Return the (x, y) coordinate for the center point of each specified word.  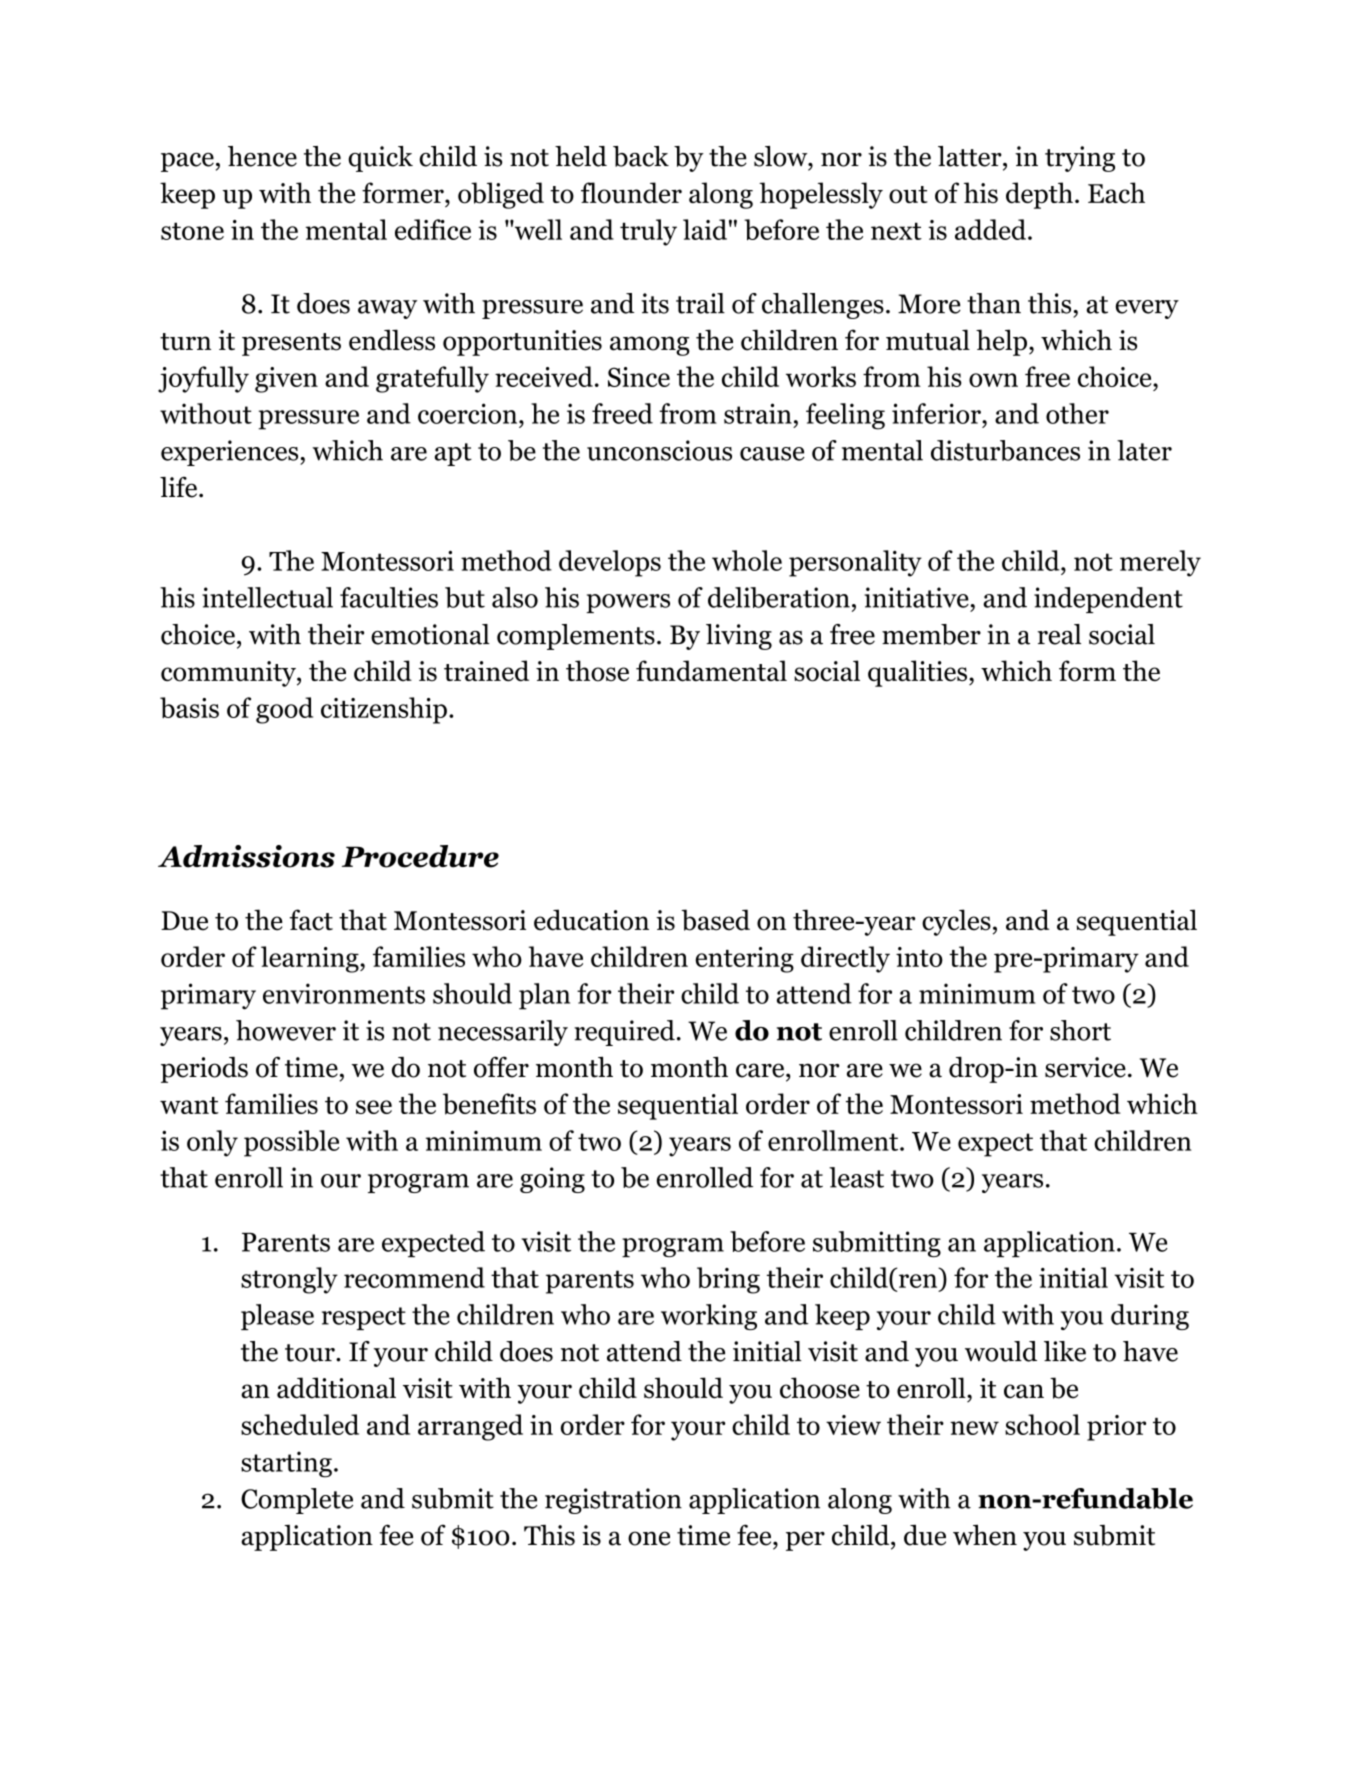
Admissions (246, 856)
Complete (297, 1501)
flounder (631, 193)
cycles (956, 922)
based (715, 920)
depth (1039, 195)
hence (262, 156)
